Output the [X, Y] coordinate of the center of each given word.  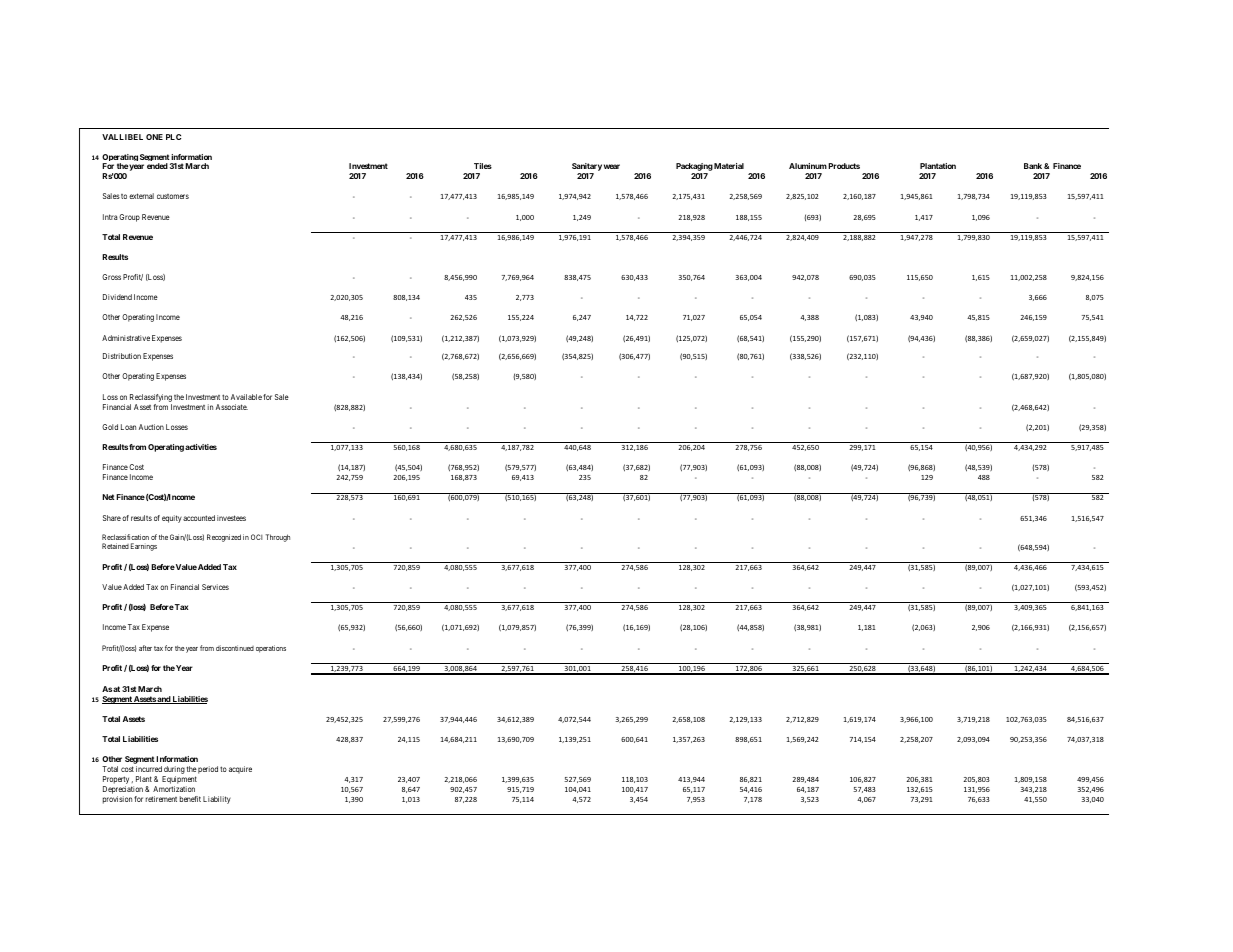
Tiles [483, 166]
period [208, 770]
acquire [240, 770]
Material [729, 166]
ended [157, 166]
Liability [217, 800]
